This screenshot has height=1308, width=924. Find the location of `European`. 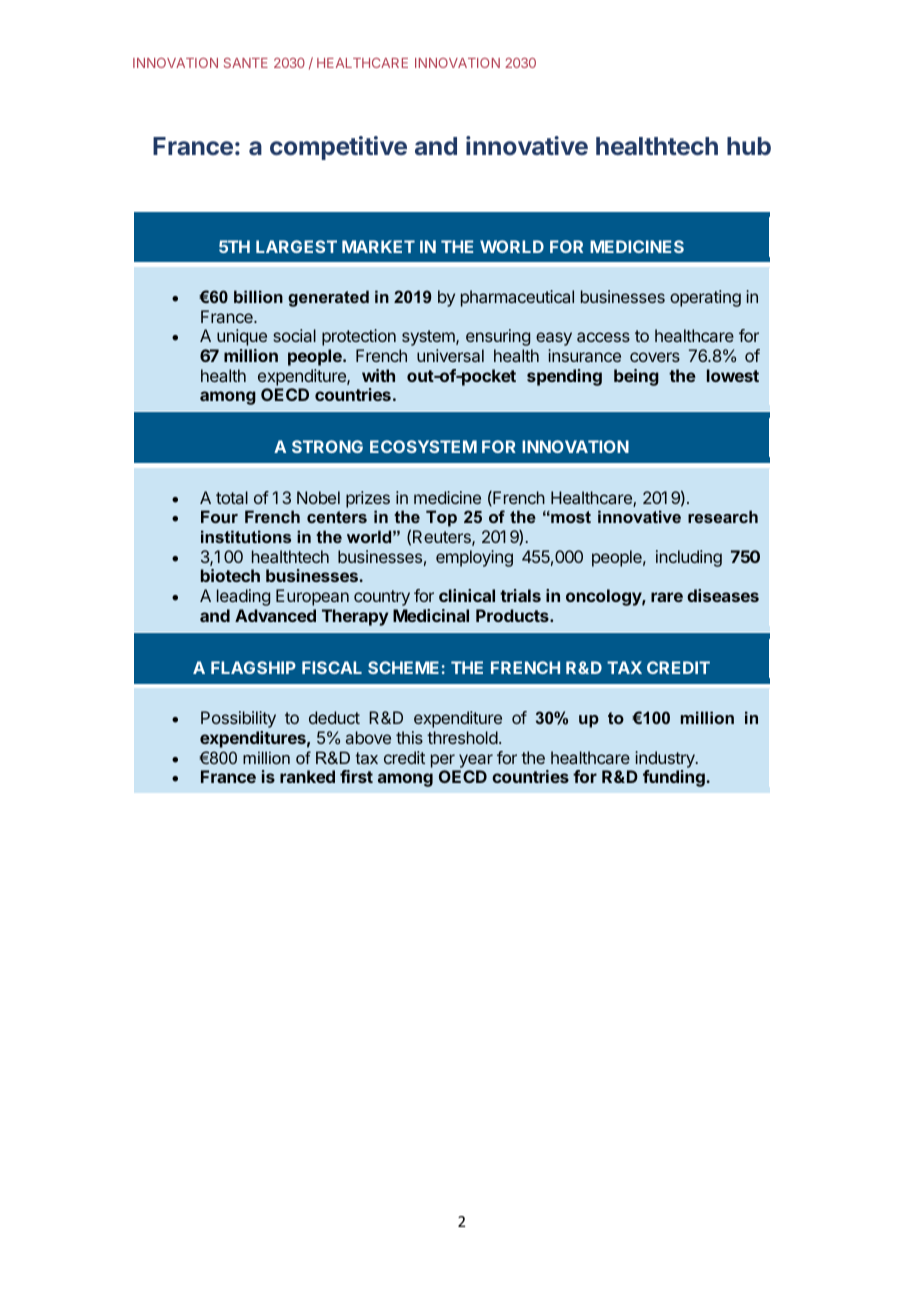

European is located at coordinates (312, 597).
